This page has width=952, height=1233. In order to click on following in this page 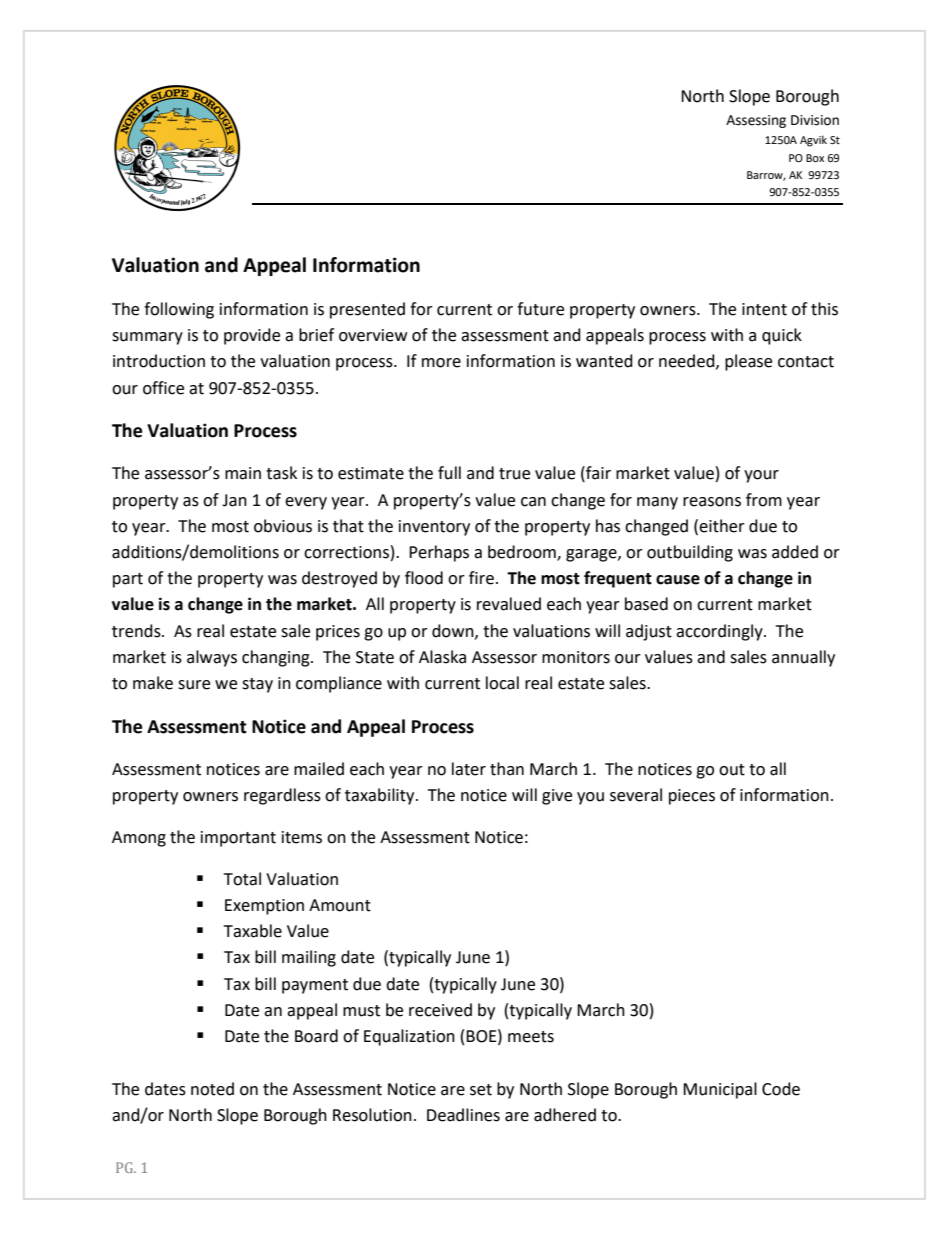, I will do `click(179, 310)`.
